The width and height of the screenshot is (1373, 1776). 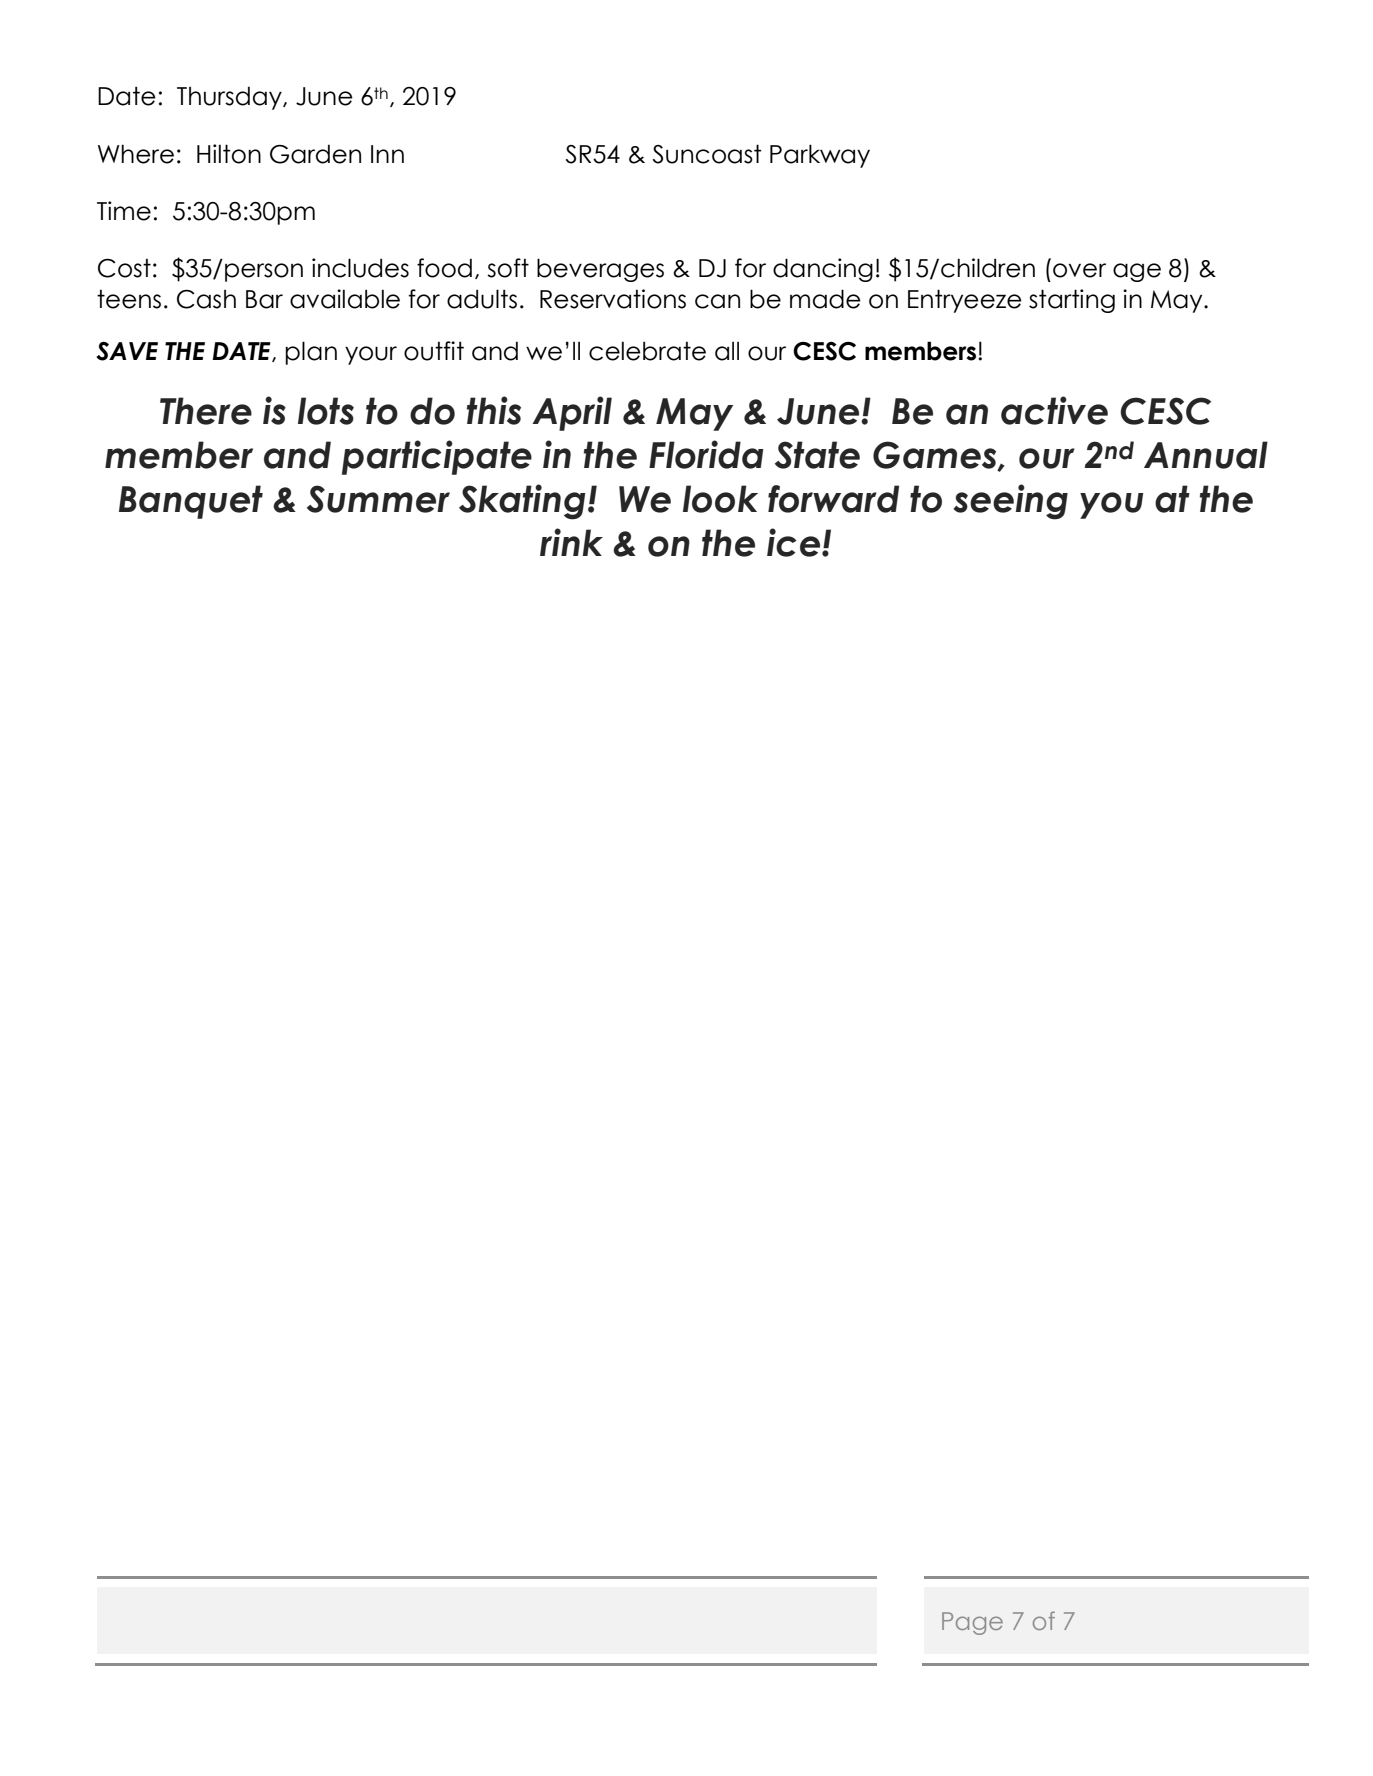 What do you see at coordinates (229, 154) in the screenshot?
I see `Hilton` at bounding box center [229, 154].
